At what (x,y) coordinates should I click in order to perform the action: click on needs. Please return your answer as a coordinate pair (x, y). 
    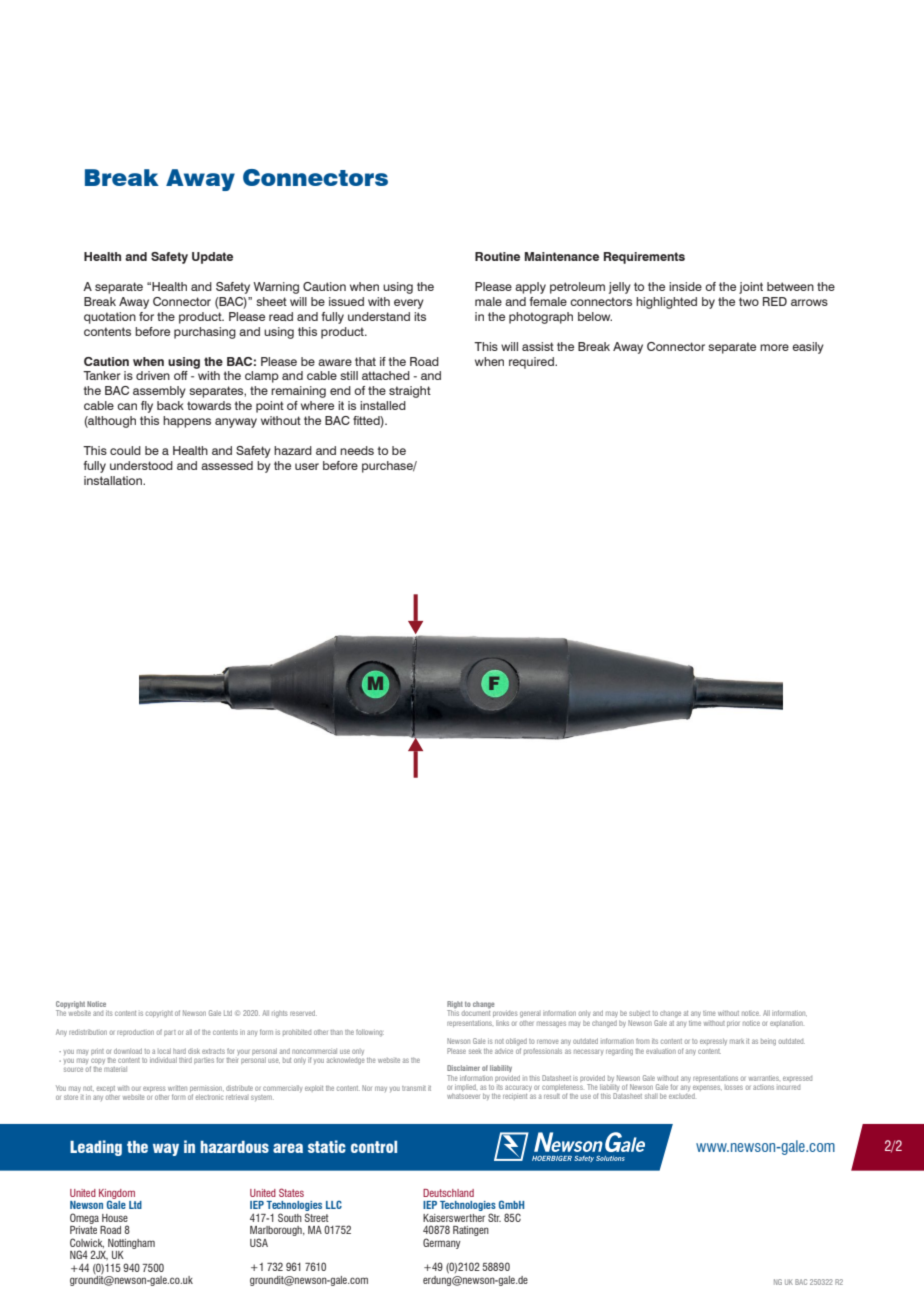
    Looking at the image, I should click on (357, 450).
